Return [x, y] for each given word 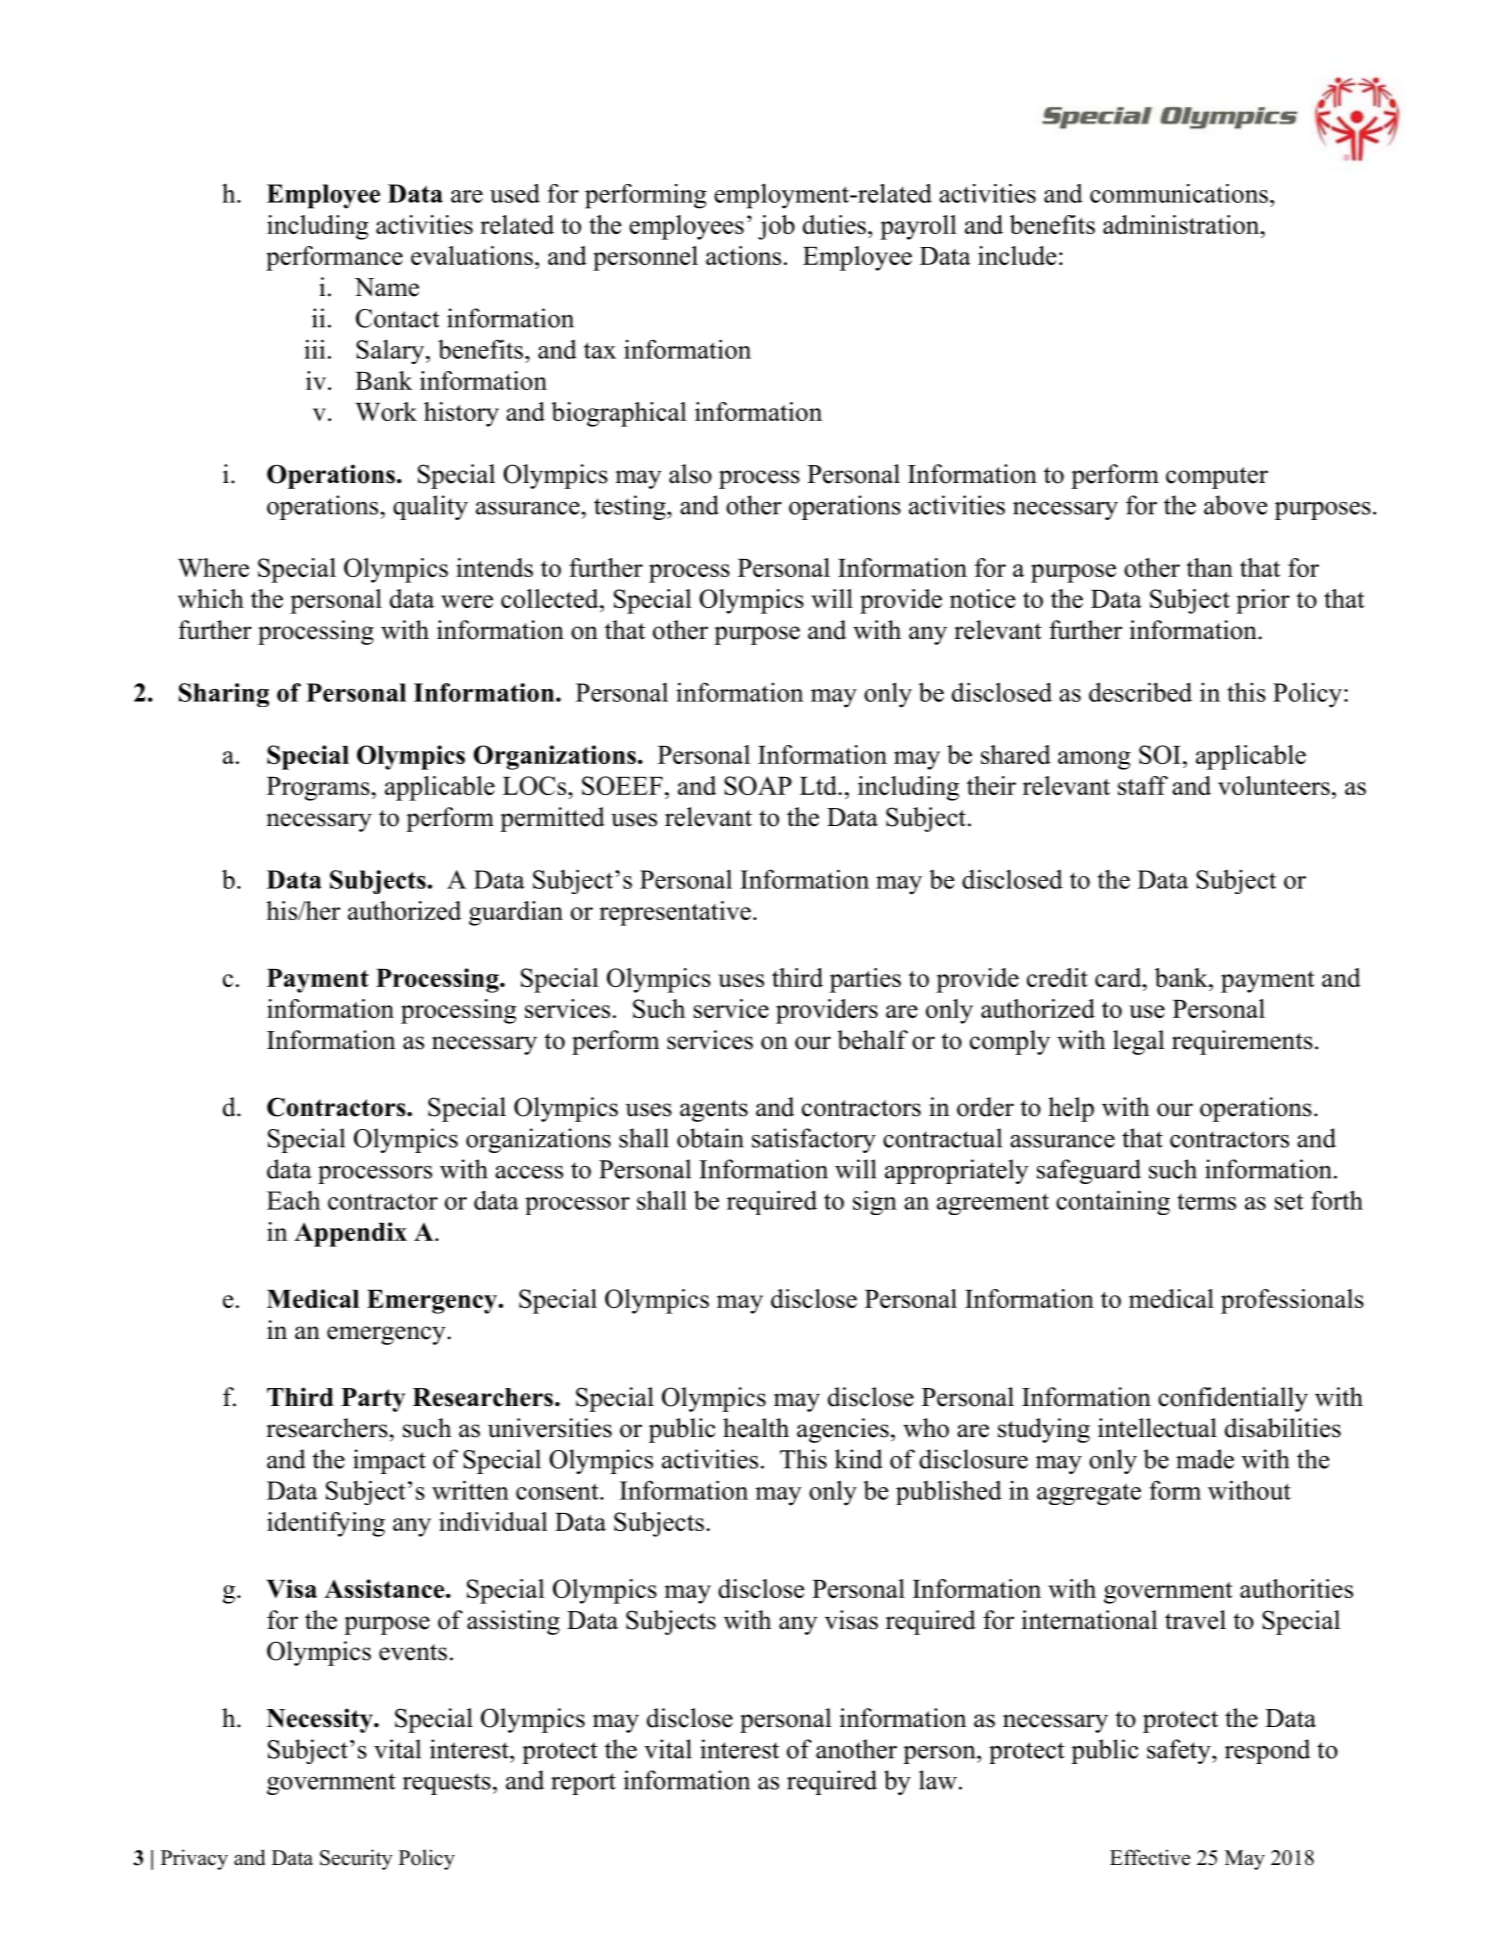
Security [356, 1859]
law [938, 1780]
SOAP [758, 785]
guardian [516, 913]
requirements [1242, 1042]
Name [387, 287]
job [776, 227]
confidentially [1233, 1399]
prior [1263, 601]
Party [373, 1400]
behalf [872, 1040]
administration [1182, 224]
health [756, 1428]
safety [1180, 1751]
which [211, 598]
